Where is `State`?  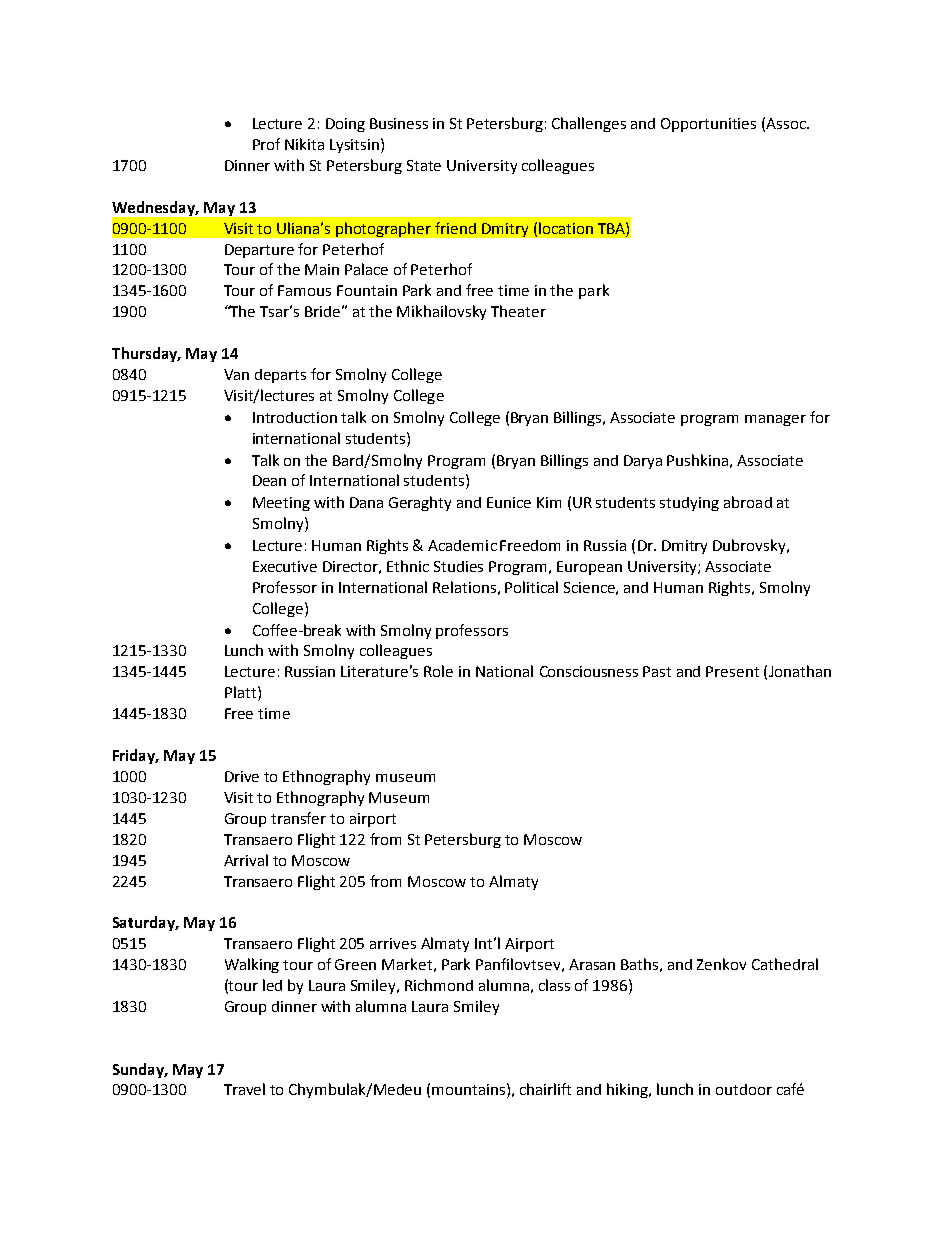
State is located at coordinates (424, 165).
